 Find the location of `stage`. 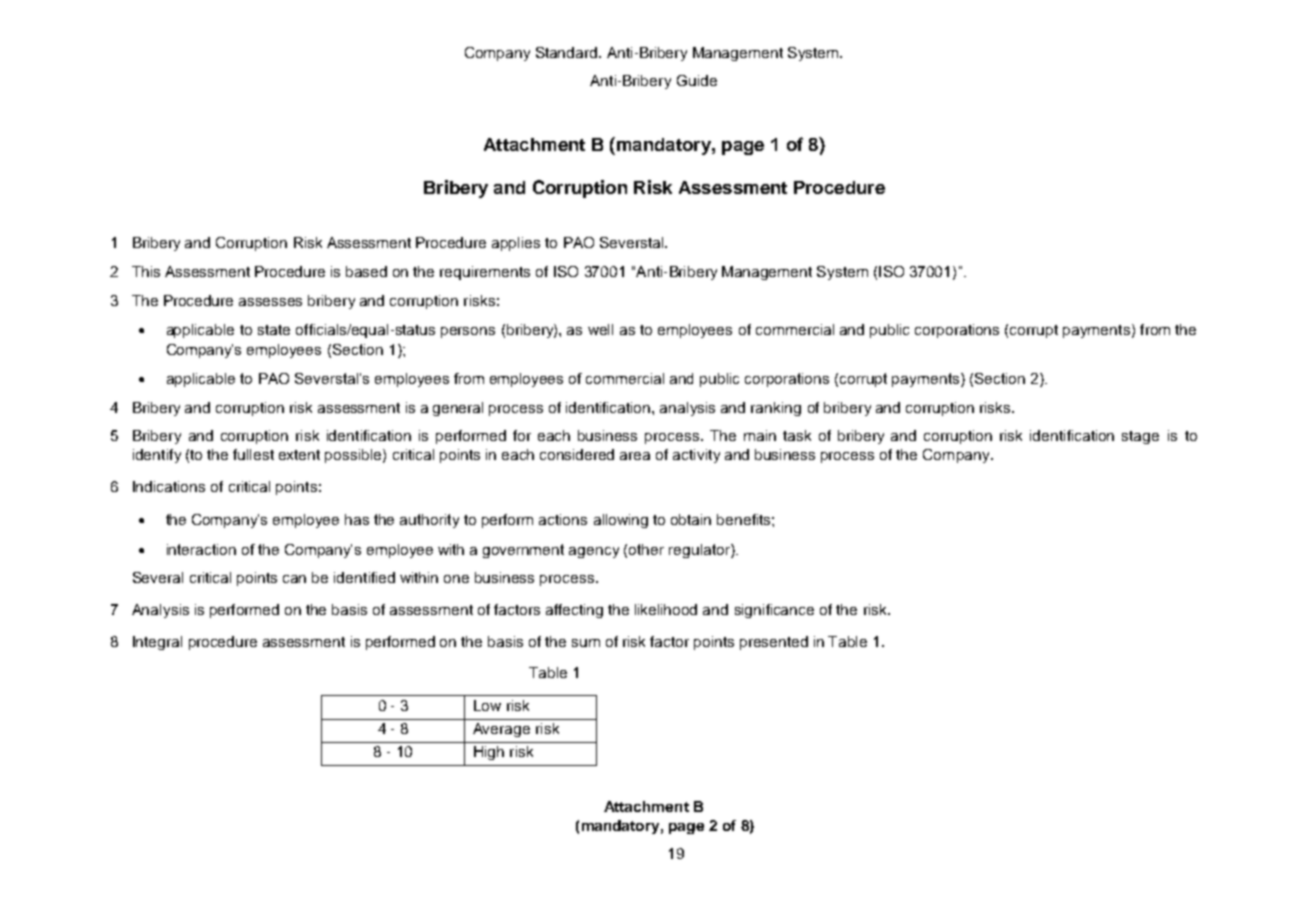

stage is located at coordinates (1140, 437).
